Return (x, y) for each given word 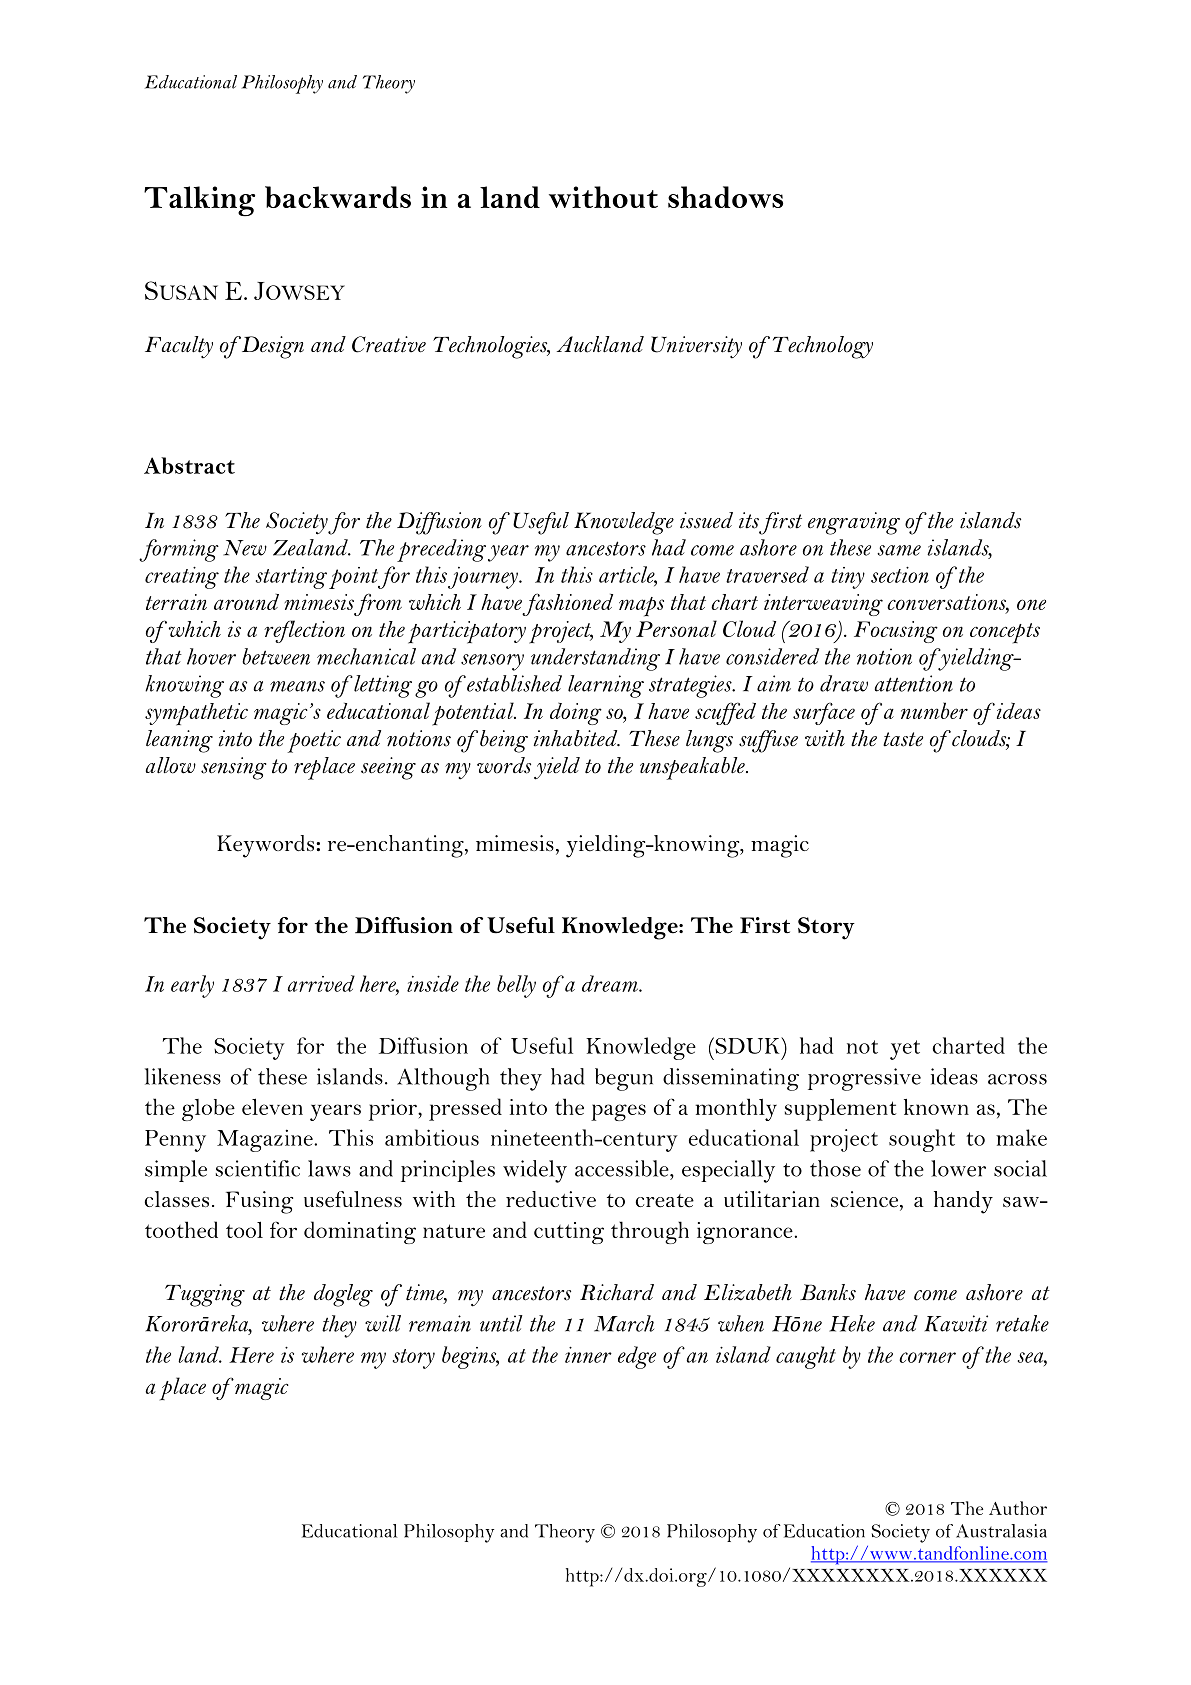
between (276, 656)
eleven (272, 1106)
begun (624, 1079)
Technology (823, 347)
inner (588, 1355)
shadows (725, 197)
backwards (338, 197)
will (383, 1323)
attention (913, 683)
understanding (595, 659)
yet (905, 1050)
